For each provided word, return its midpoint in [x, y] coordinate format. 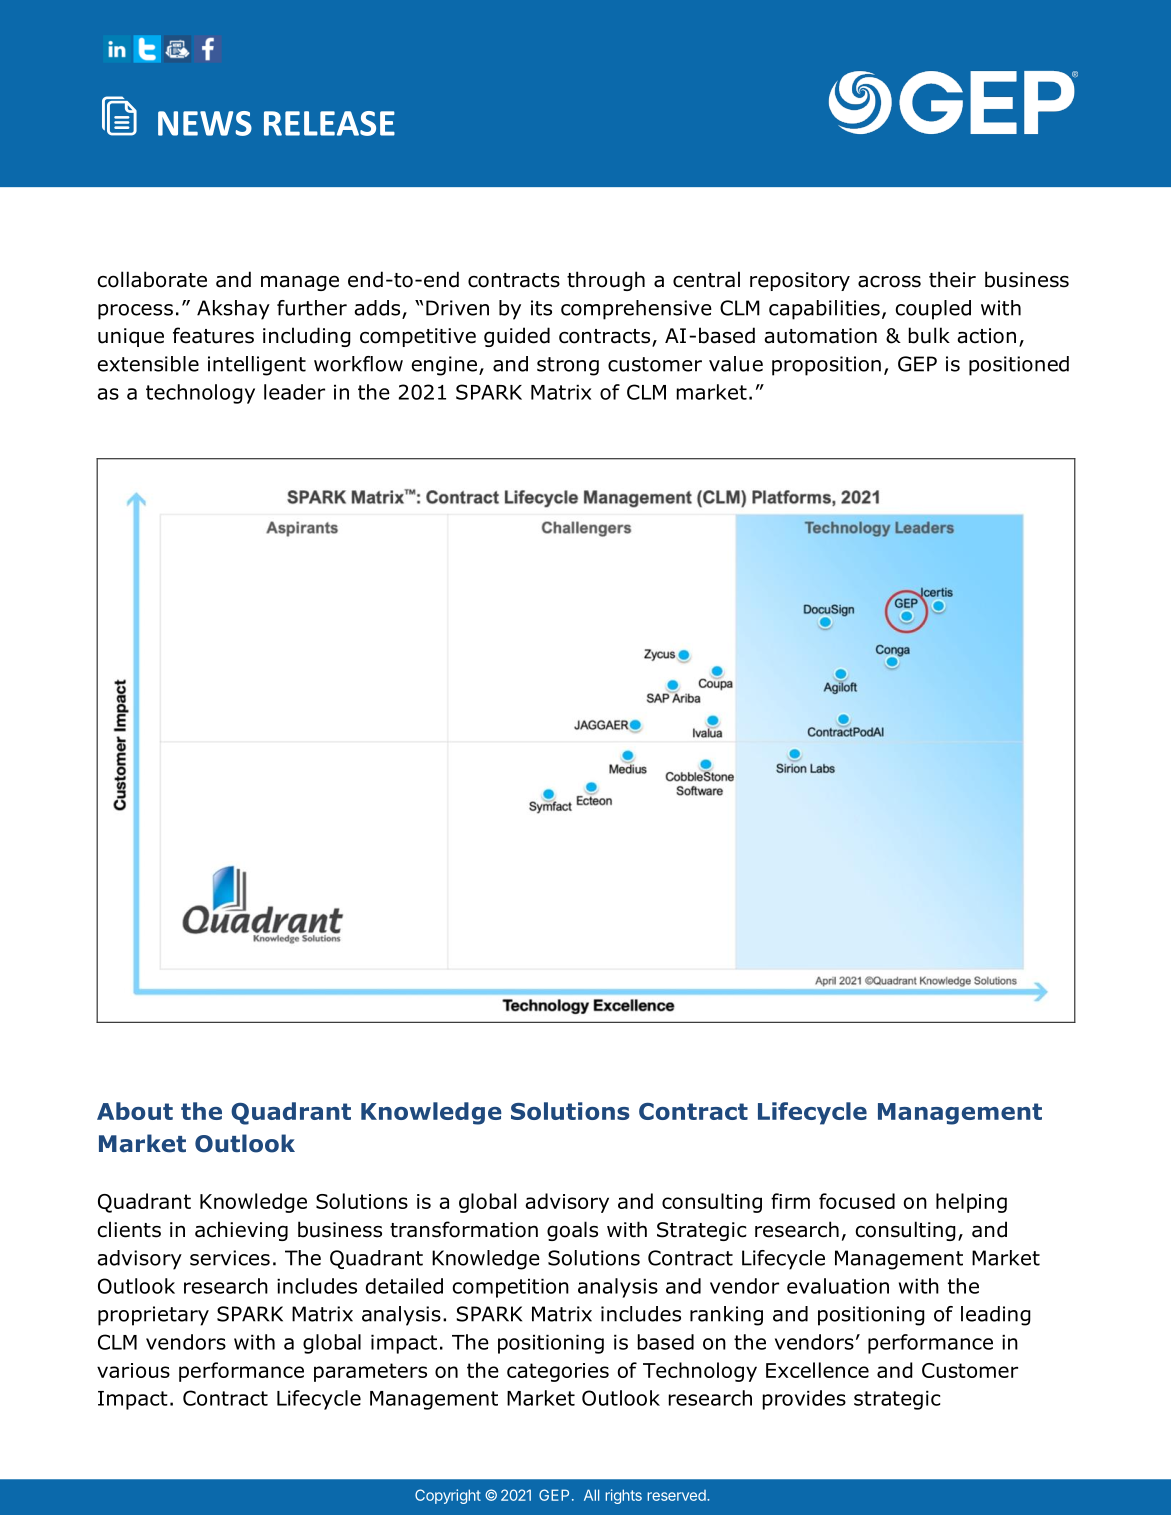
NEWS [205, 123]
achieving [241, 1231]
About [135, 1111]
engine [446, 366]
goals [572, 1231]
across [889, 281]
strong [568, 366]
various [133, 1370]
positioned [1019, 366]
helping [971, 1203]
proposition [826, 366]
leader [294, 392]
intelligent [257, 366]
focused [857, 1201]
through [606, 281]
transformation [464, 1229]
